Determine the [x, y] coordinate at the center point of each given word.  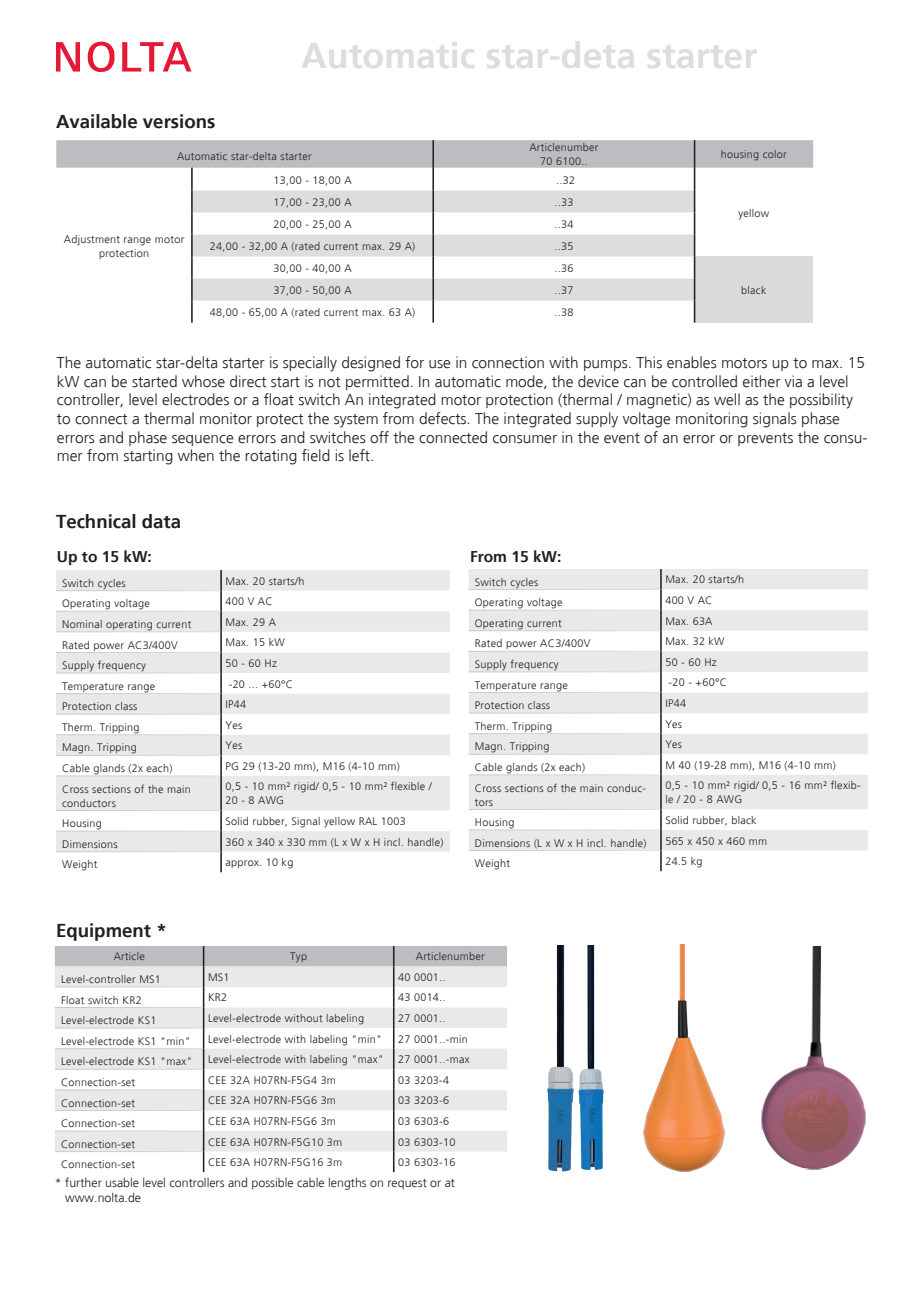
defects [444, 418]
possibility [821, 401]
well [727, 399]
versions [179, 121]
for [414, 362]
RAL [368, 821]
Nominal [82, 624]
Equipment [104, 932]
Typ [298, 957]
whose [203, 381]
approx [243, 864]
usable [122, 1182]
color [774, 154]
